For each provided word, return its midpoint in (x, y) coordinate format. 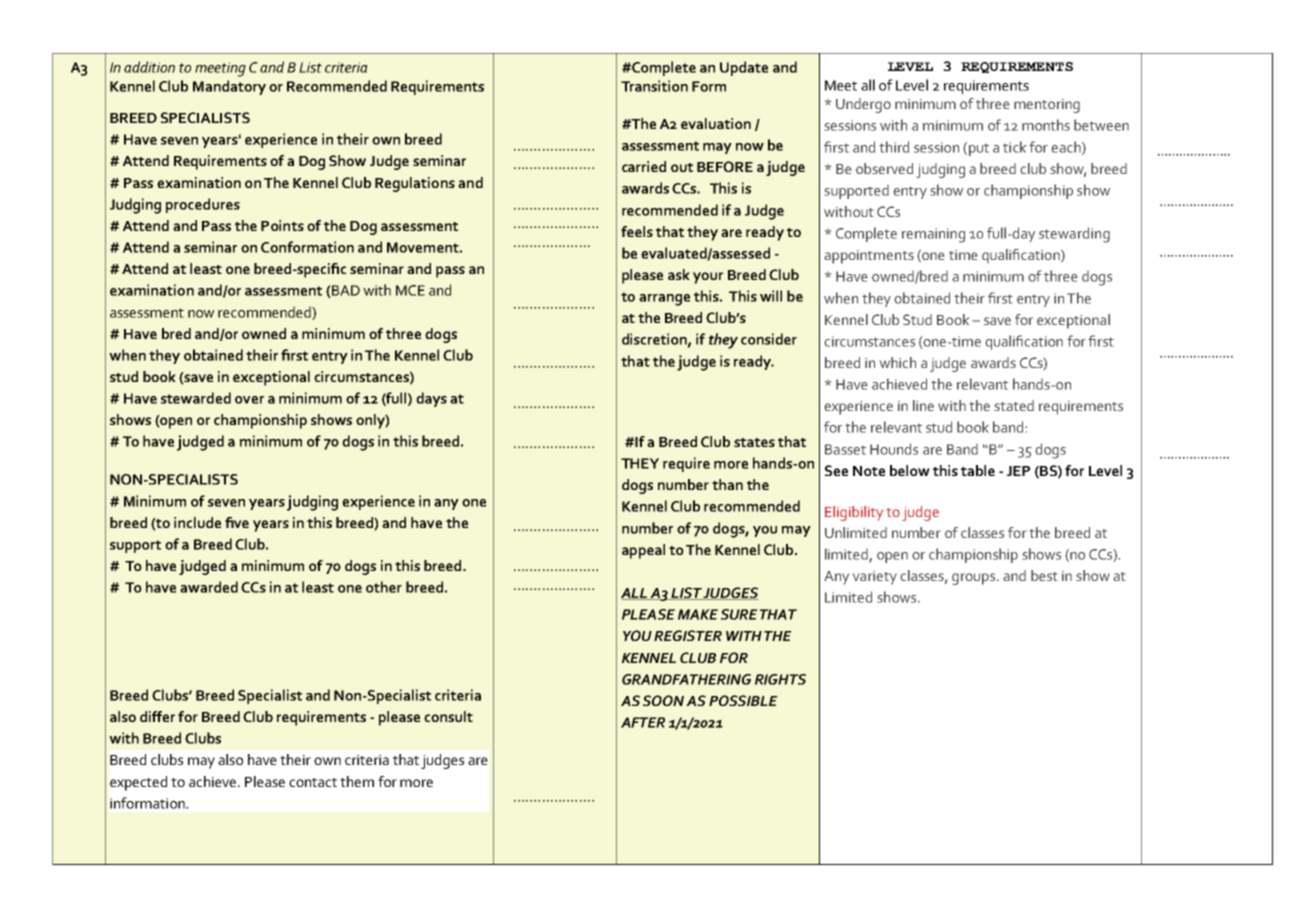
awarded (209, 587)
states (754, 442)
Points (282, 225)
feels (637, 231)
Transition (654, 86)
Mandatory (229, 87)
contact (313, 782)
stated (1014, 405)
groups (975, 579)
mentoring (1047, 106)
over (249, 400)
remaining (933, 235)
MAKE (698, 614)
